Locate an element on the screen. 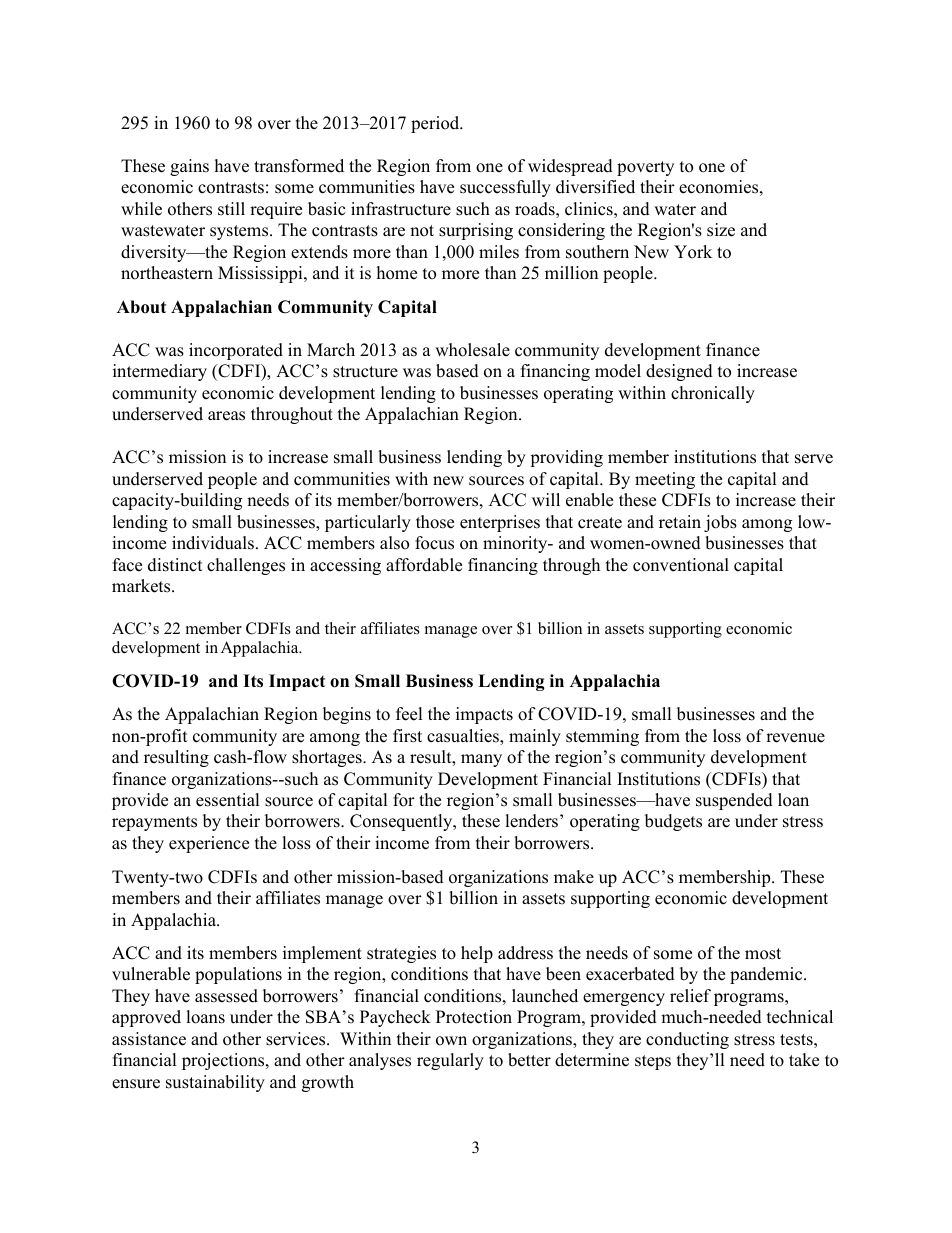 The image size is (952, 1233). Consequently is located at coordinates (402, 822).
